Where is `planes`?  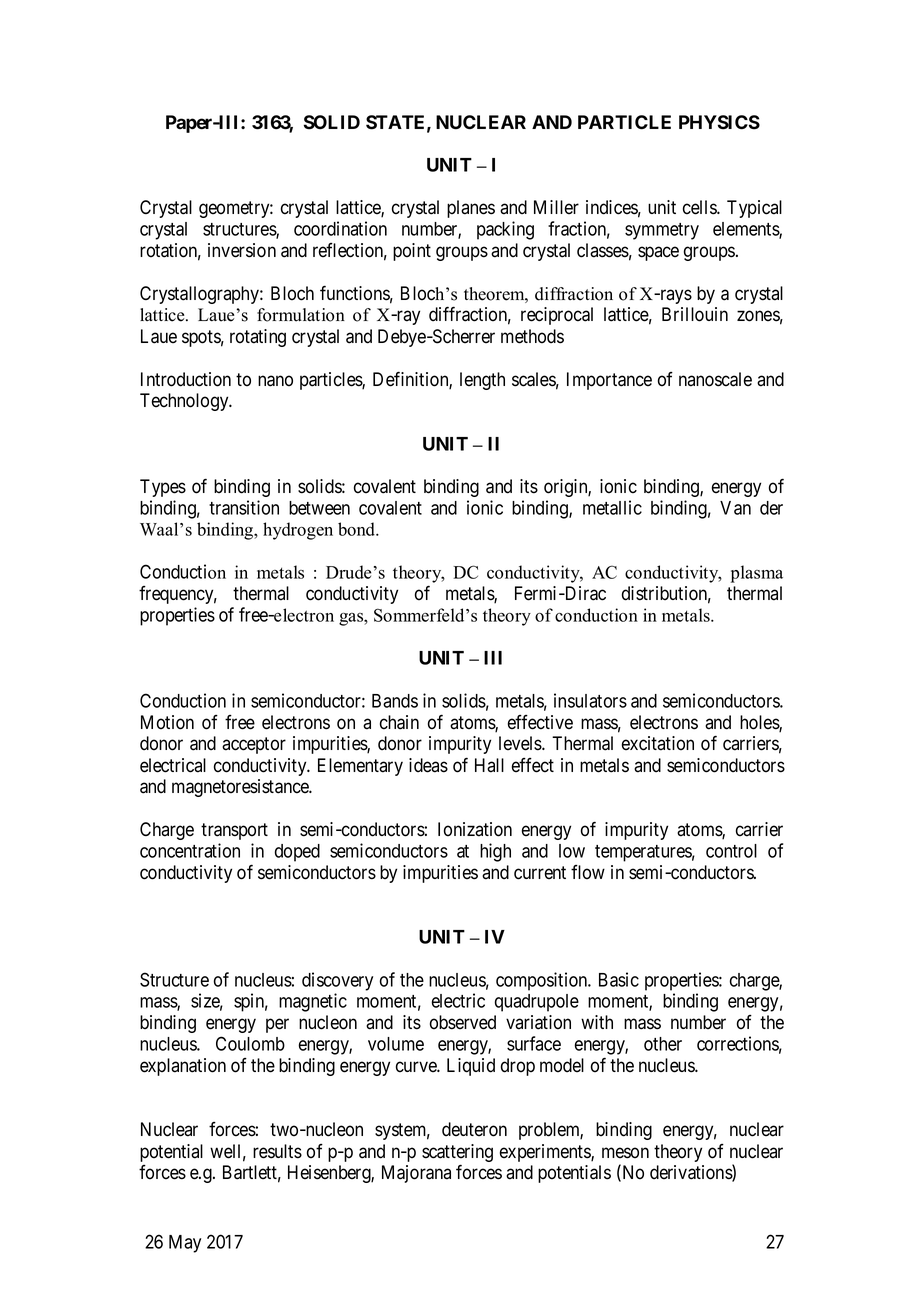
planes is located at coordinates (471, 209).
